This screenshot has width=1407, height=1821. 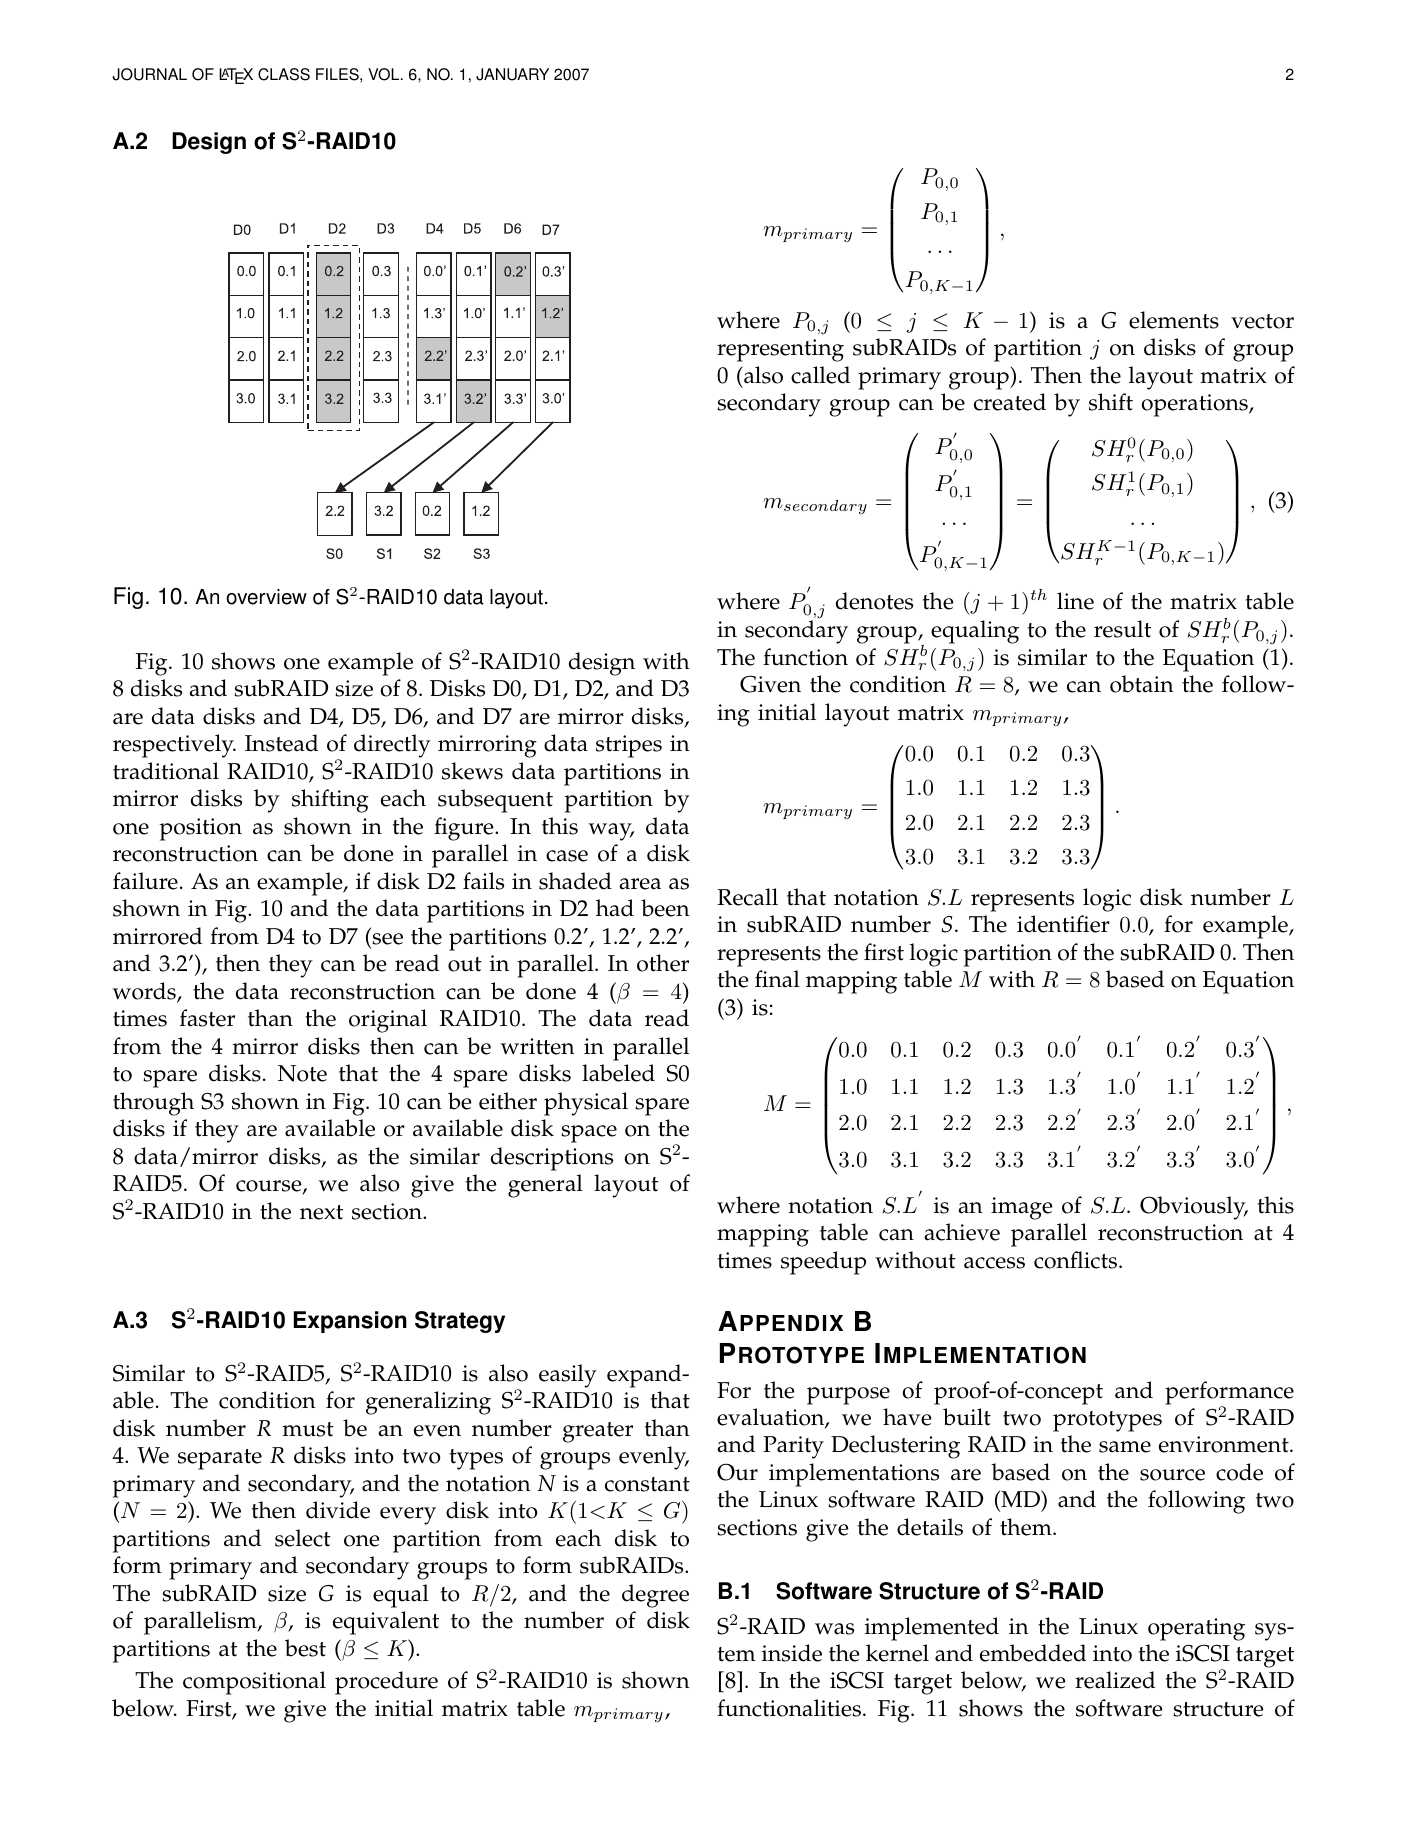 I want to click on conflicts, so click(x=1077, y=1260).
